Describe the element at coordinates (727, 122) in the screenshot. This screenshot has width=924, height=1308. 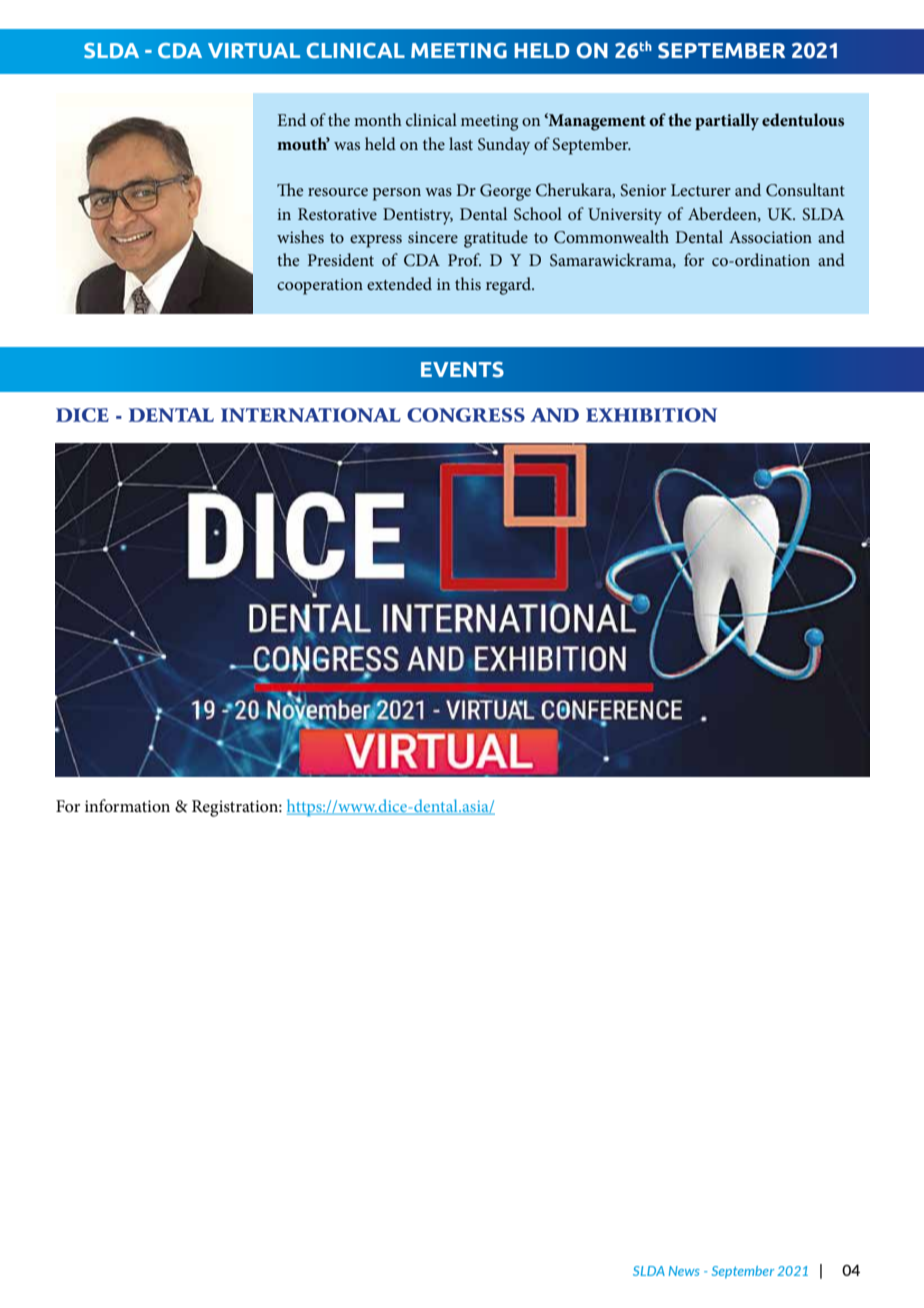
I see `partially` at that location.
